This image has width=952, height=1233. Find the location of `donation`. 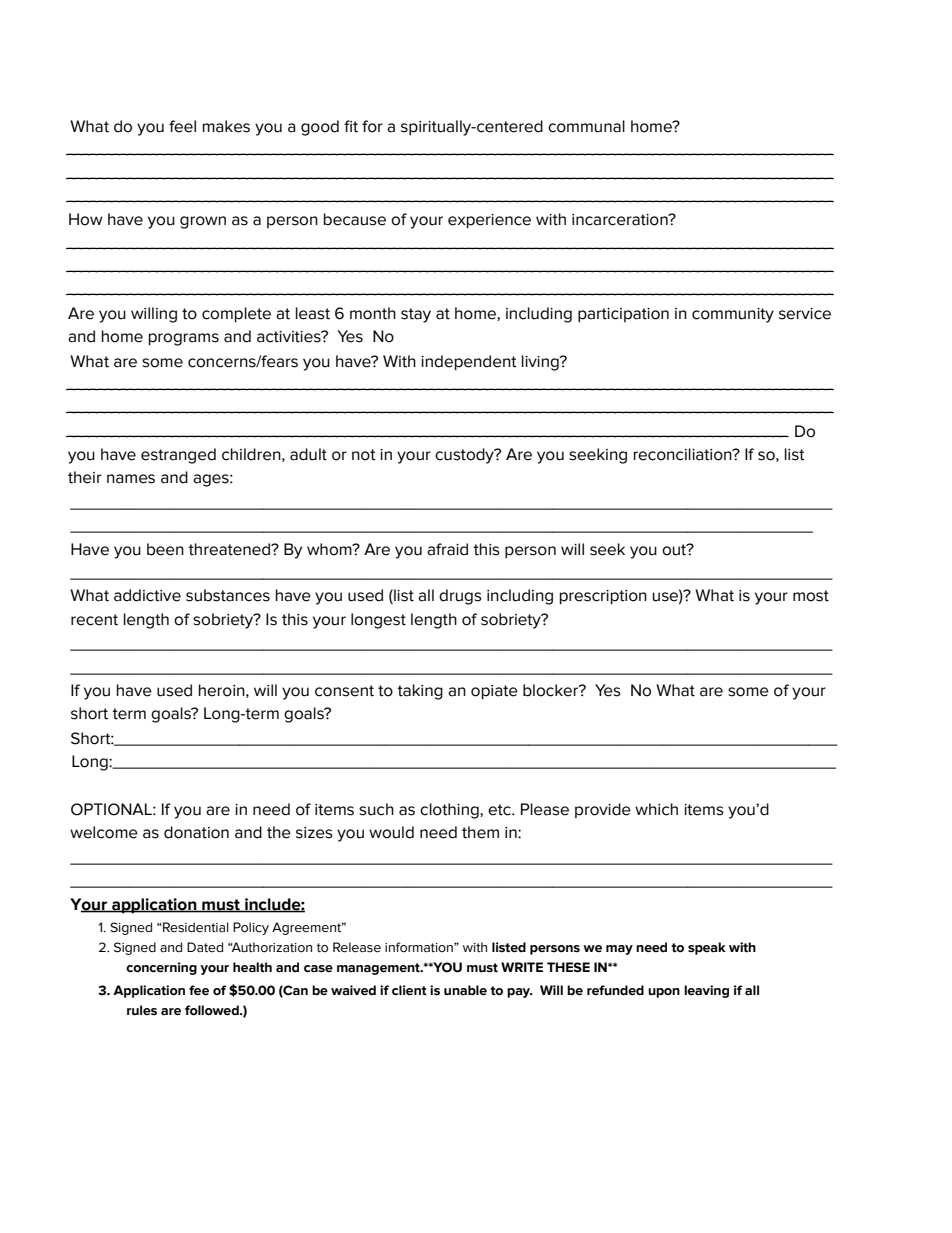

donation is located at coordinates (196, 832).
